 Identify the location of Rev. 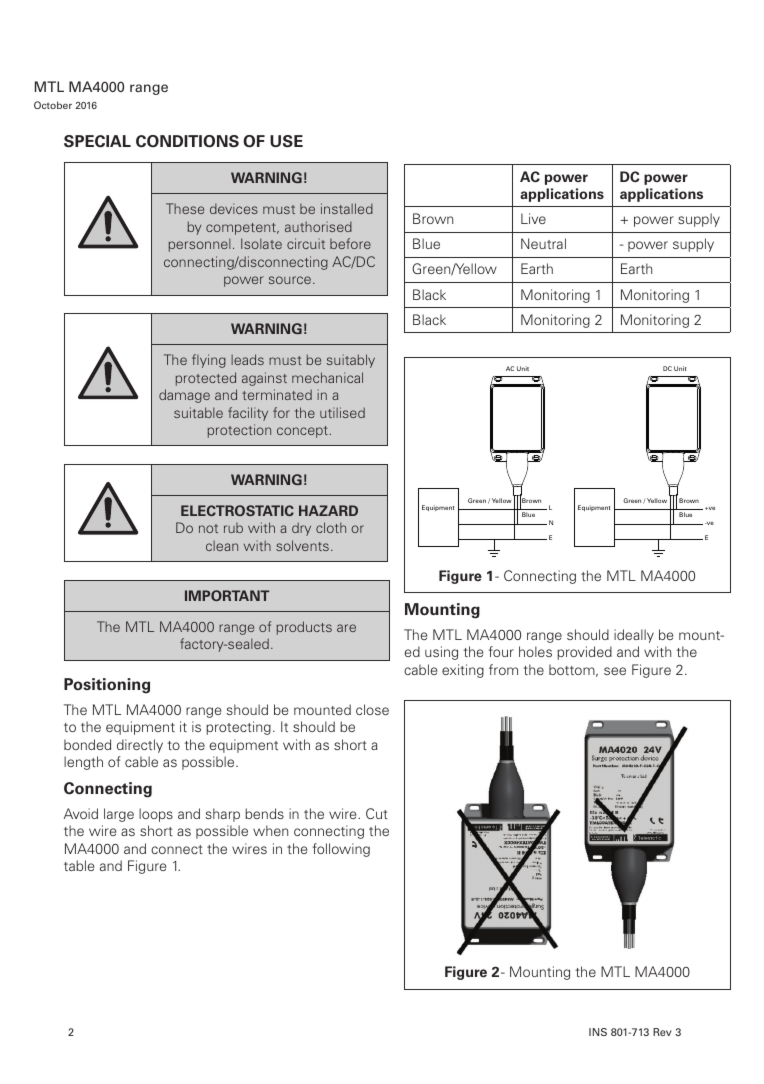
(662, 1032).
